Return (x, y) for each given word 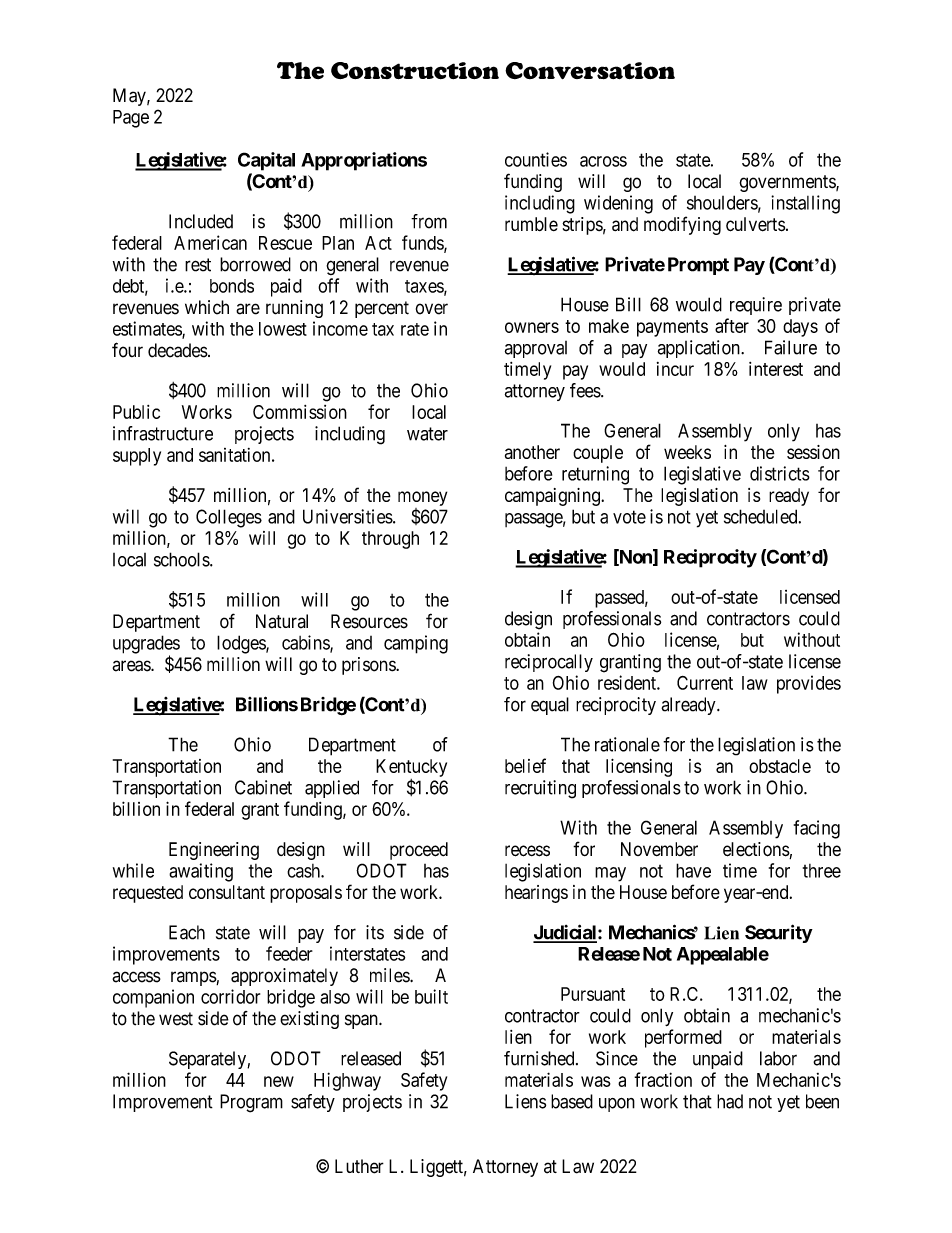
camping (416, 644)
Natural (282, 621)
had (730, 1101)
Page (131, 119)
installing (805, 204)
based (572, 1101)
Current (705, 683)
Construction (415, 70)
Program (251, 1103)
